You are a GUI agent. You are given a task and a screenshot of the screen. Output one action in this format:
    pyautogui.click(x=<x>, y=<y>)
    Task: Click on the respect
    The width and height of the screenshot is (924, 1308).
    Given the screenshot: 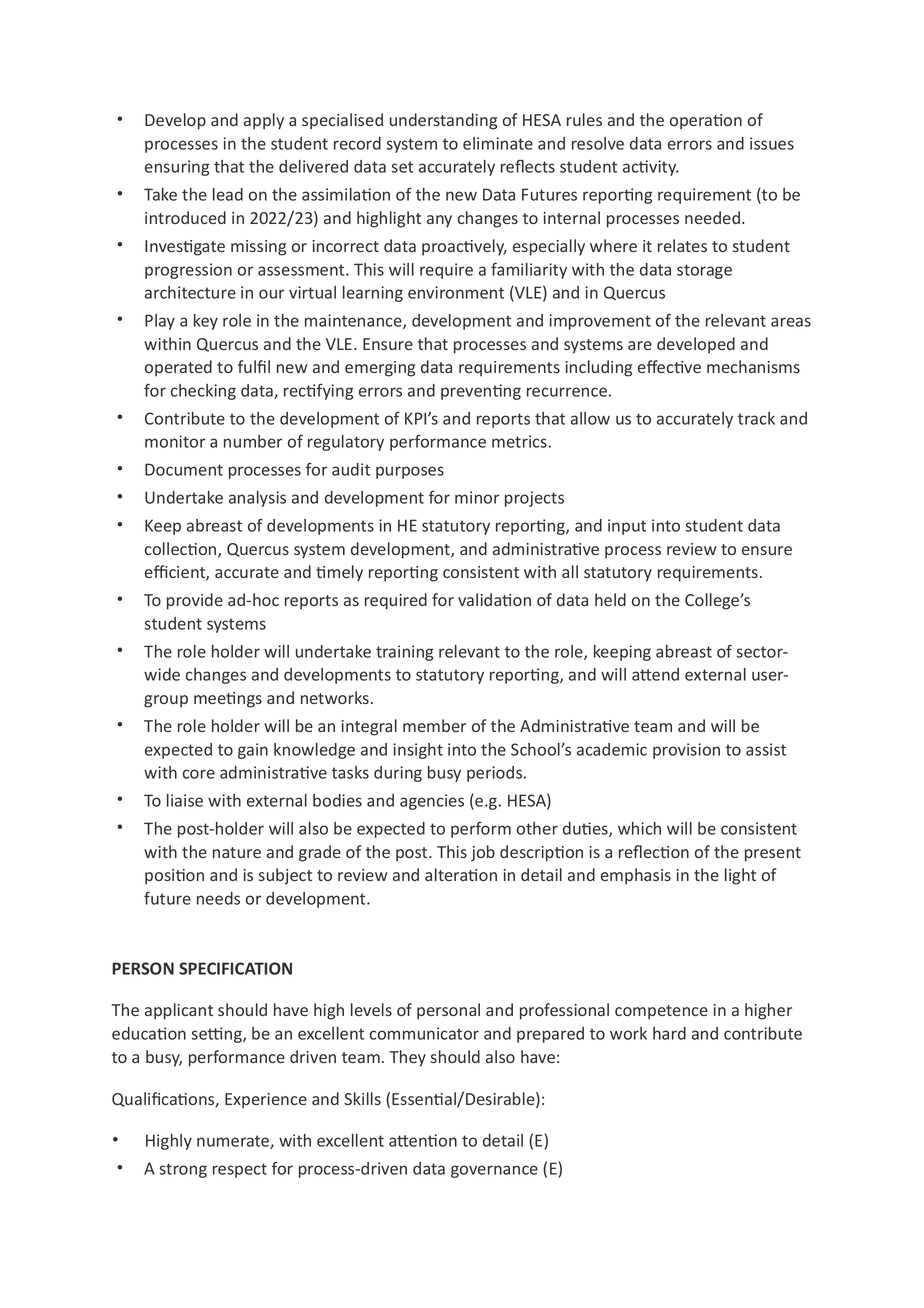 What is the action you would take?
    pyautogui.click(x=240, y=1170)
